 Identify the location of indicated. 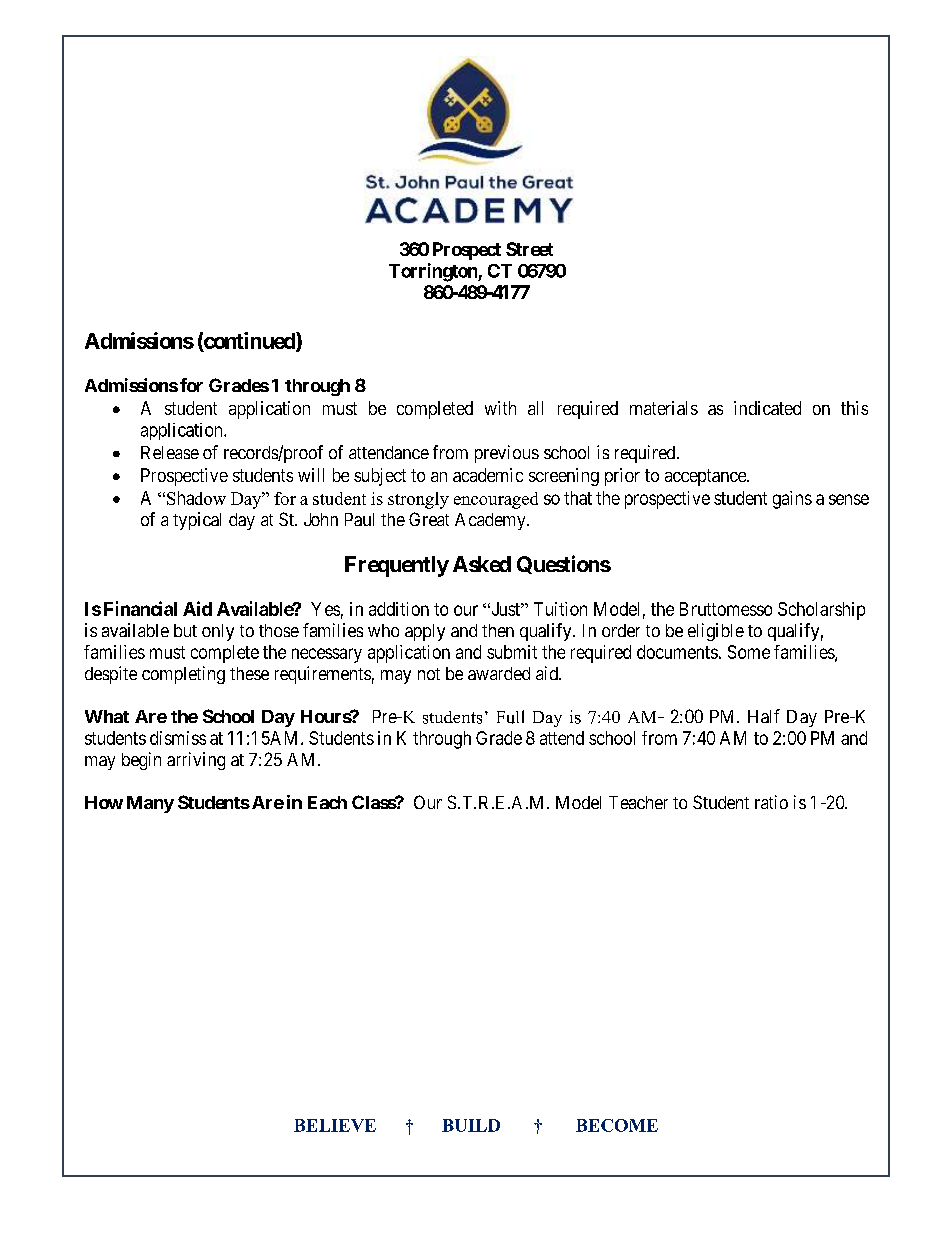
(767, 408).
